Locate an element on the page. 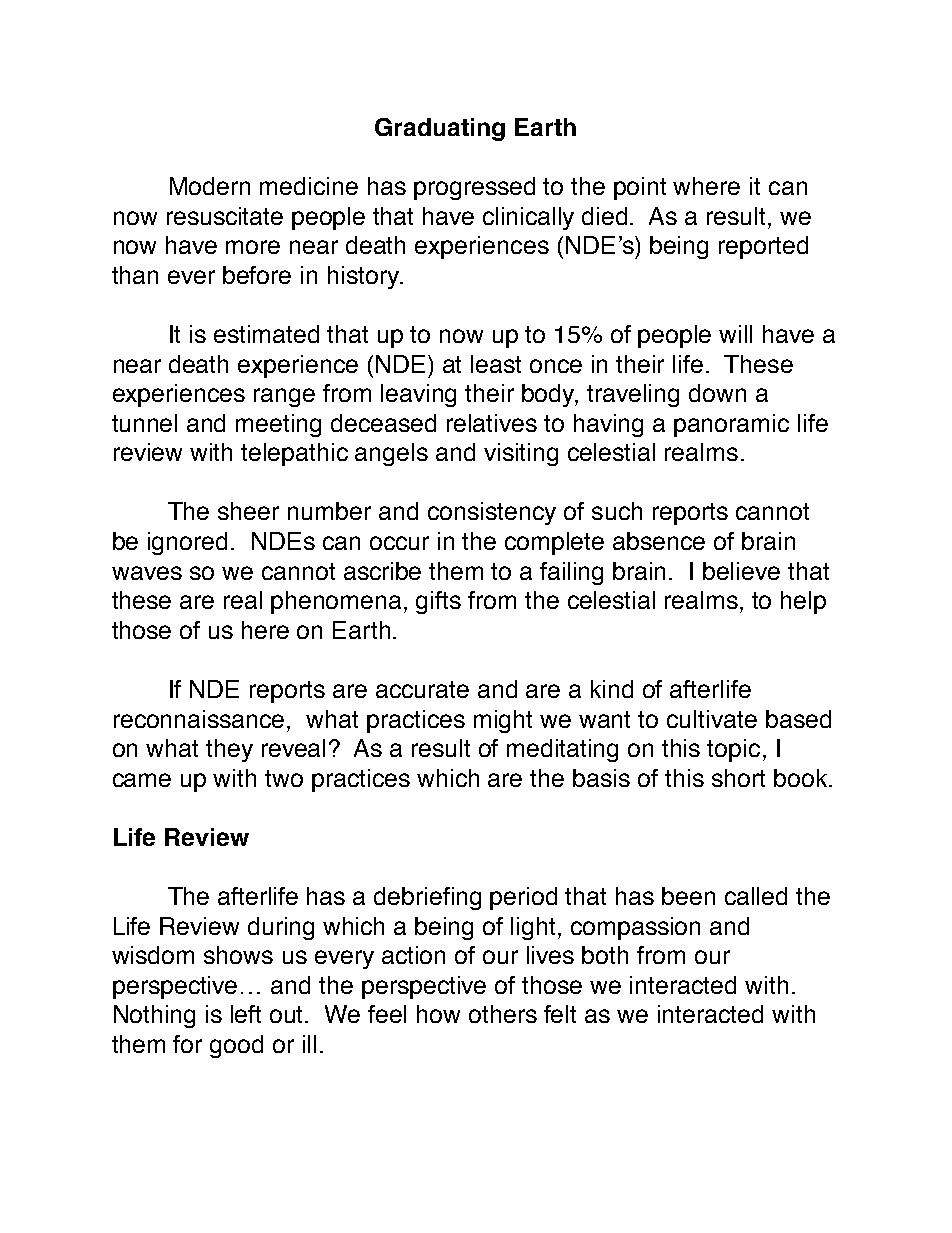 The height and width of the page is (1233, 952). least is located at coordinates (496, 364).
